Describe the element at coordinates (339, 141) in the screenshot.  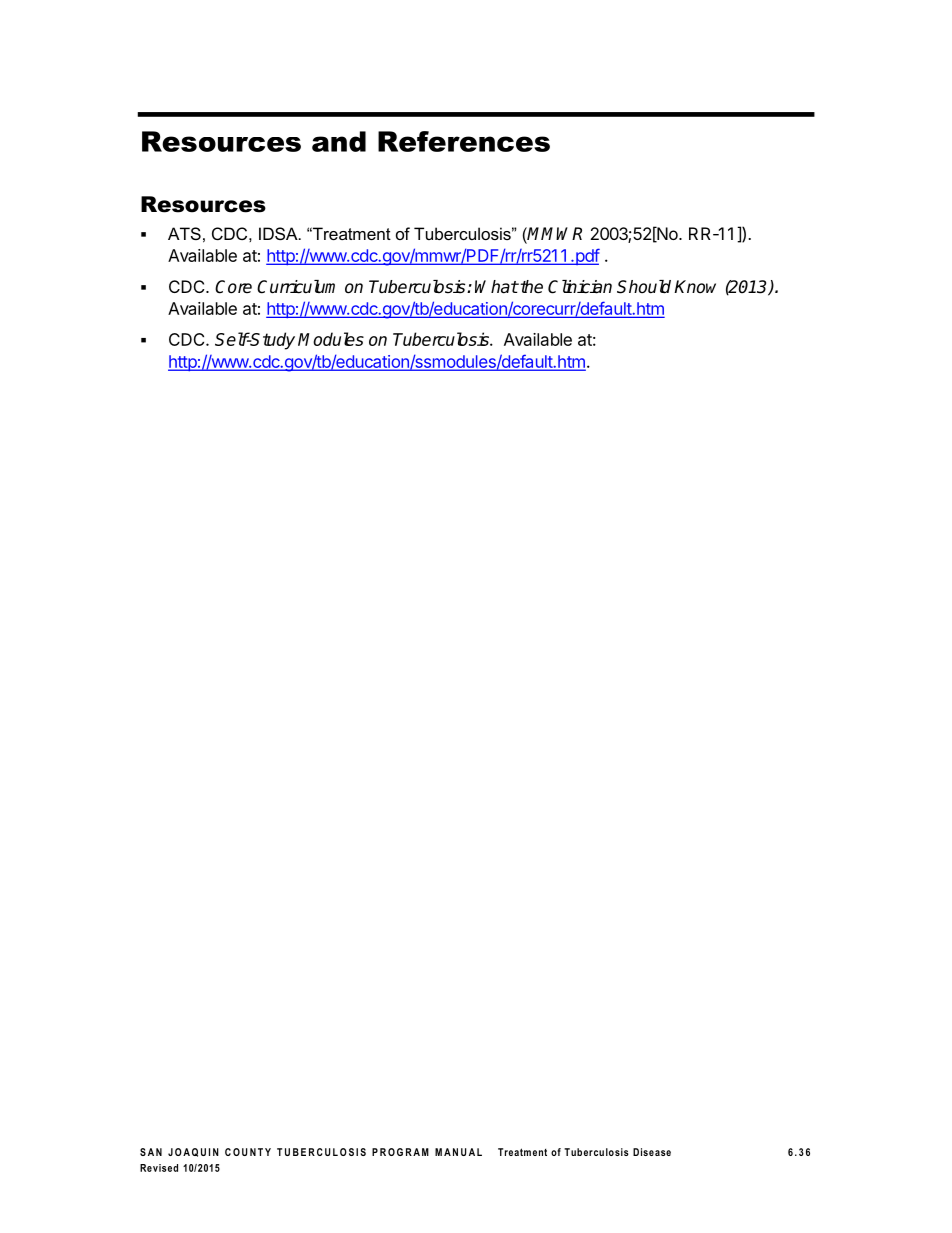
I see `and` at that location.
